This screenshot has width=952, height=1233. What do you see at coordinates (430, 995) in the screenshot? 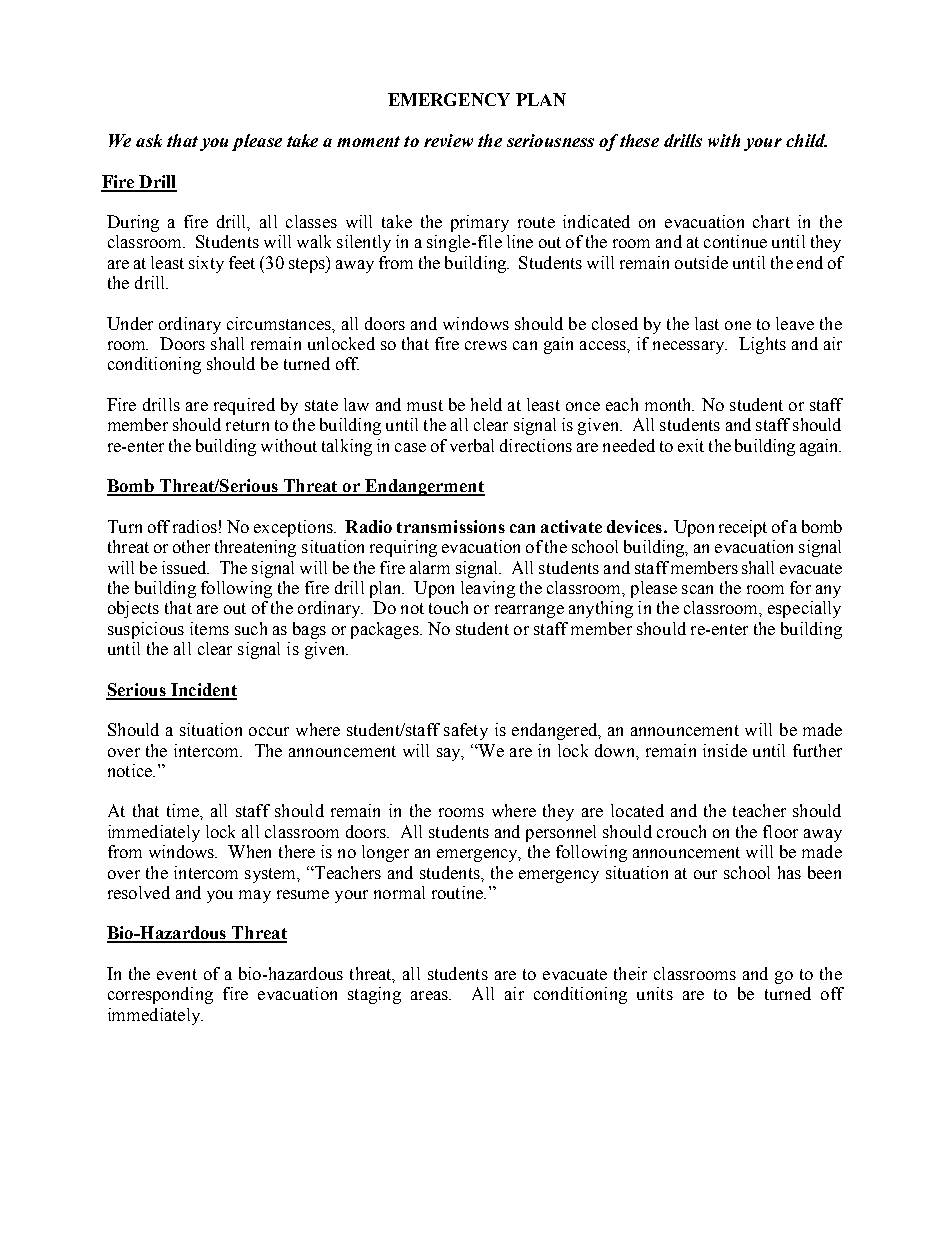
I see `areas` at bounding box center [430, 995].
